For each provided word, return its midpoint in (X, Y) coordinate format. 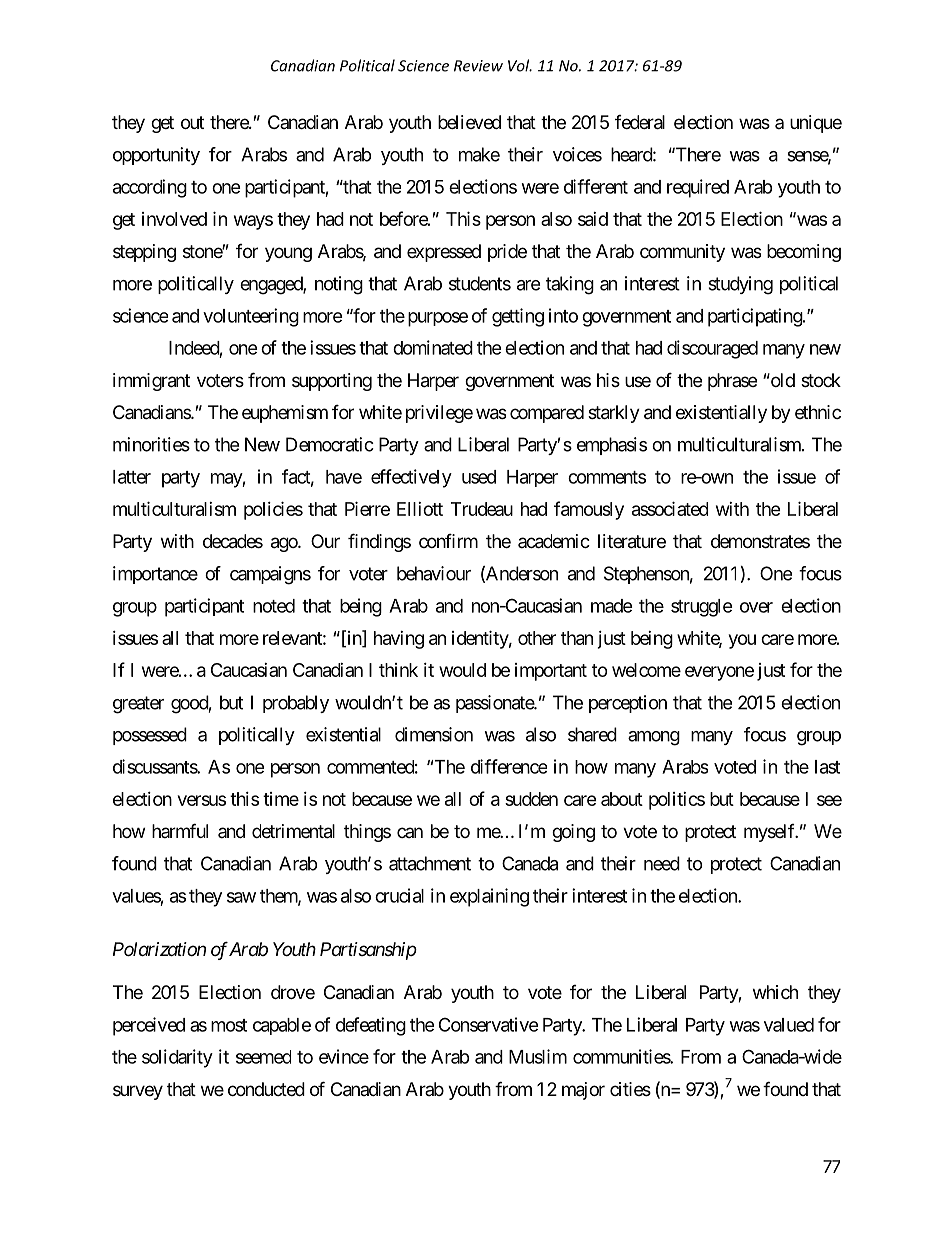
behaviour (434, 573)
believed (469, 122)
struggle (702, 608)
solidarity (177, 1058)
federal (640, 122)
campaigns (270, 575)
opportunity (156, 156)
